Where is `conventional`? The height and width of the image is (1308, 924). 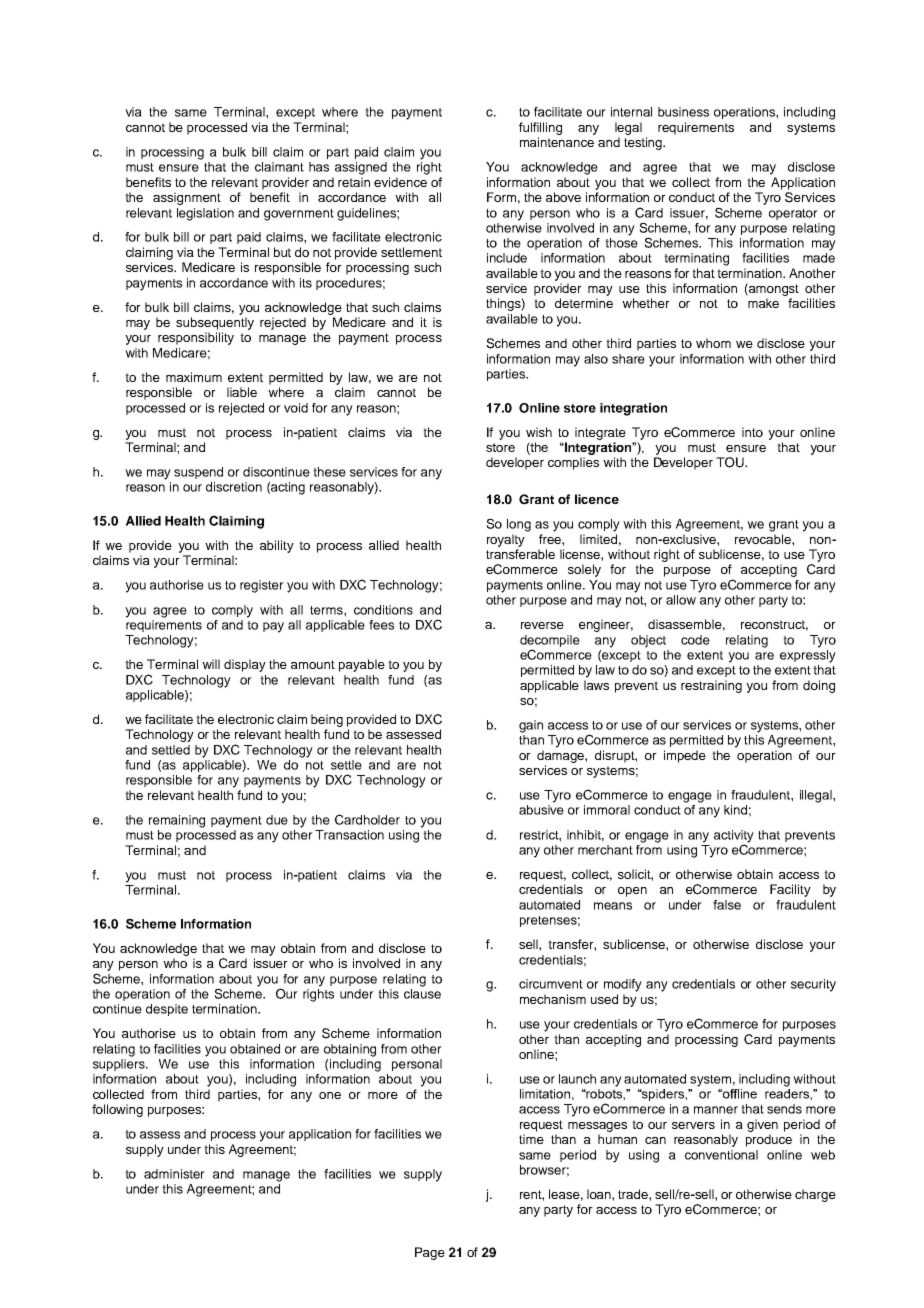
conventional is located at coordinates (721, 1155).
